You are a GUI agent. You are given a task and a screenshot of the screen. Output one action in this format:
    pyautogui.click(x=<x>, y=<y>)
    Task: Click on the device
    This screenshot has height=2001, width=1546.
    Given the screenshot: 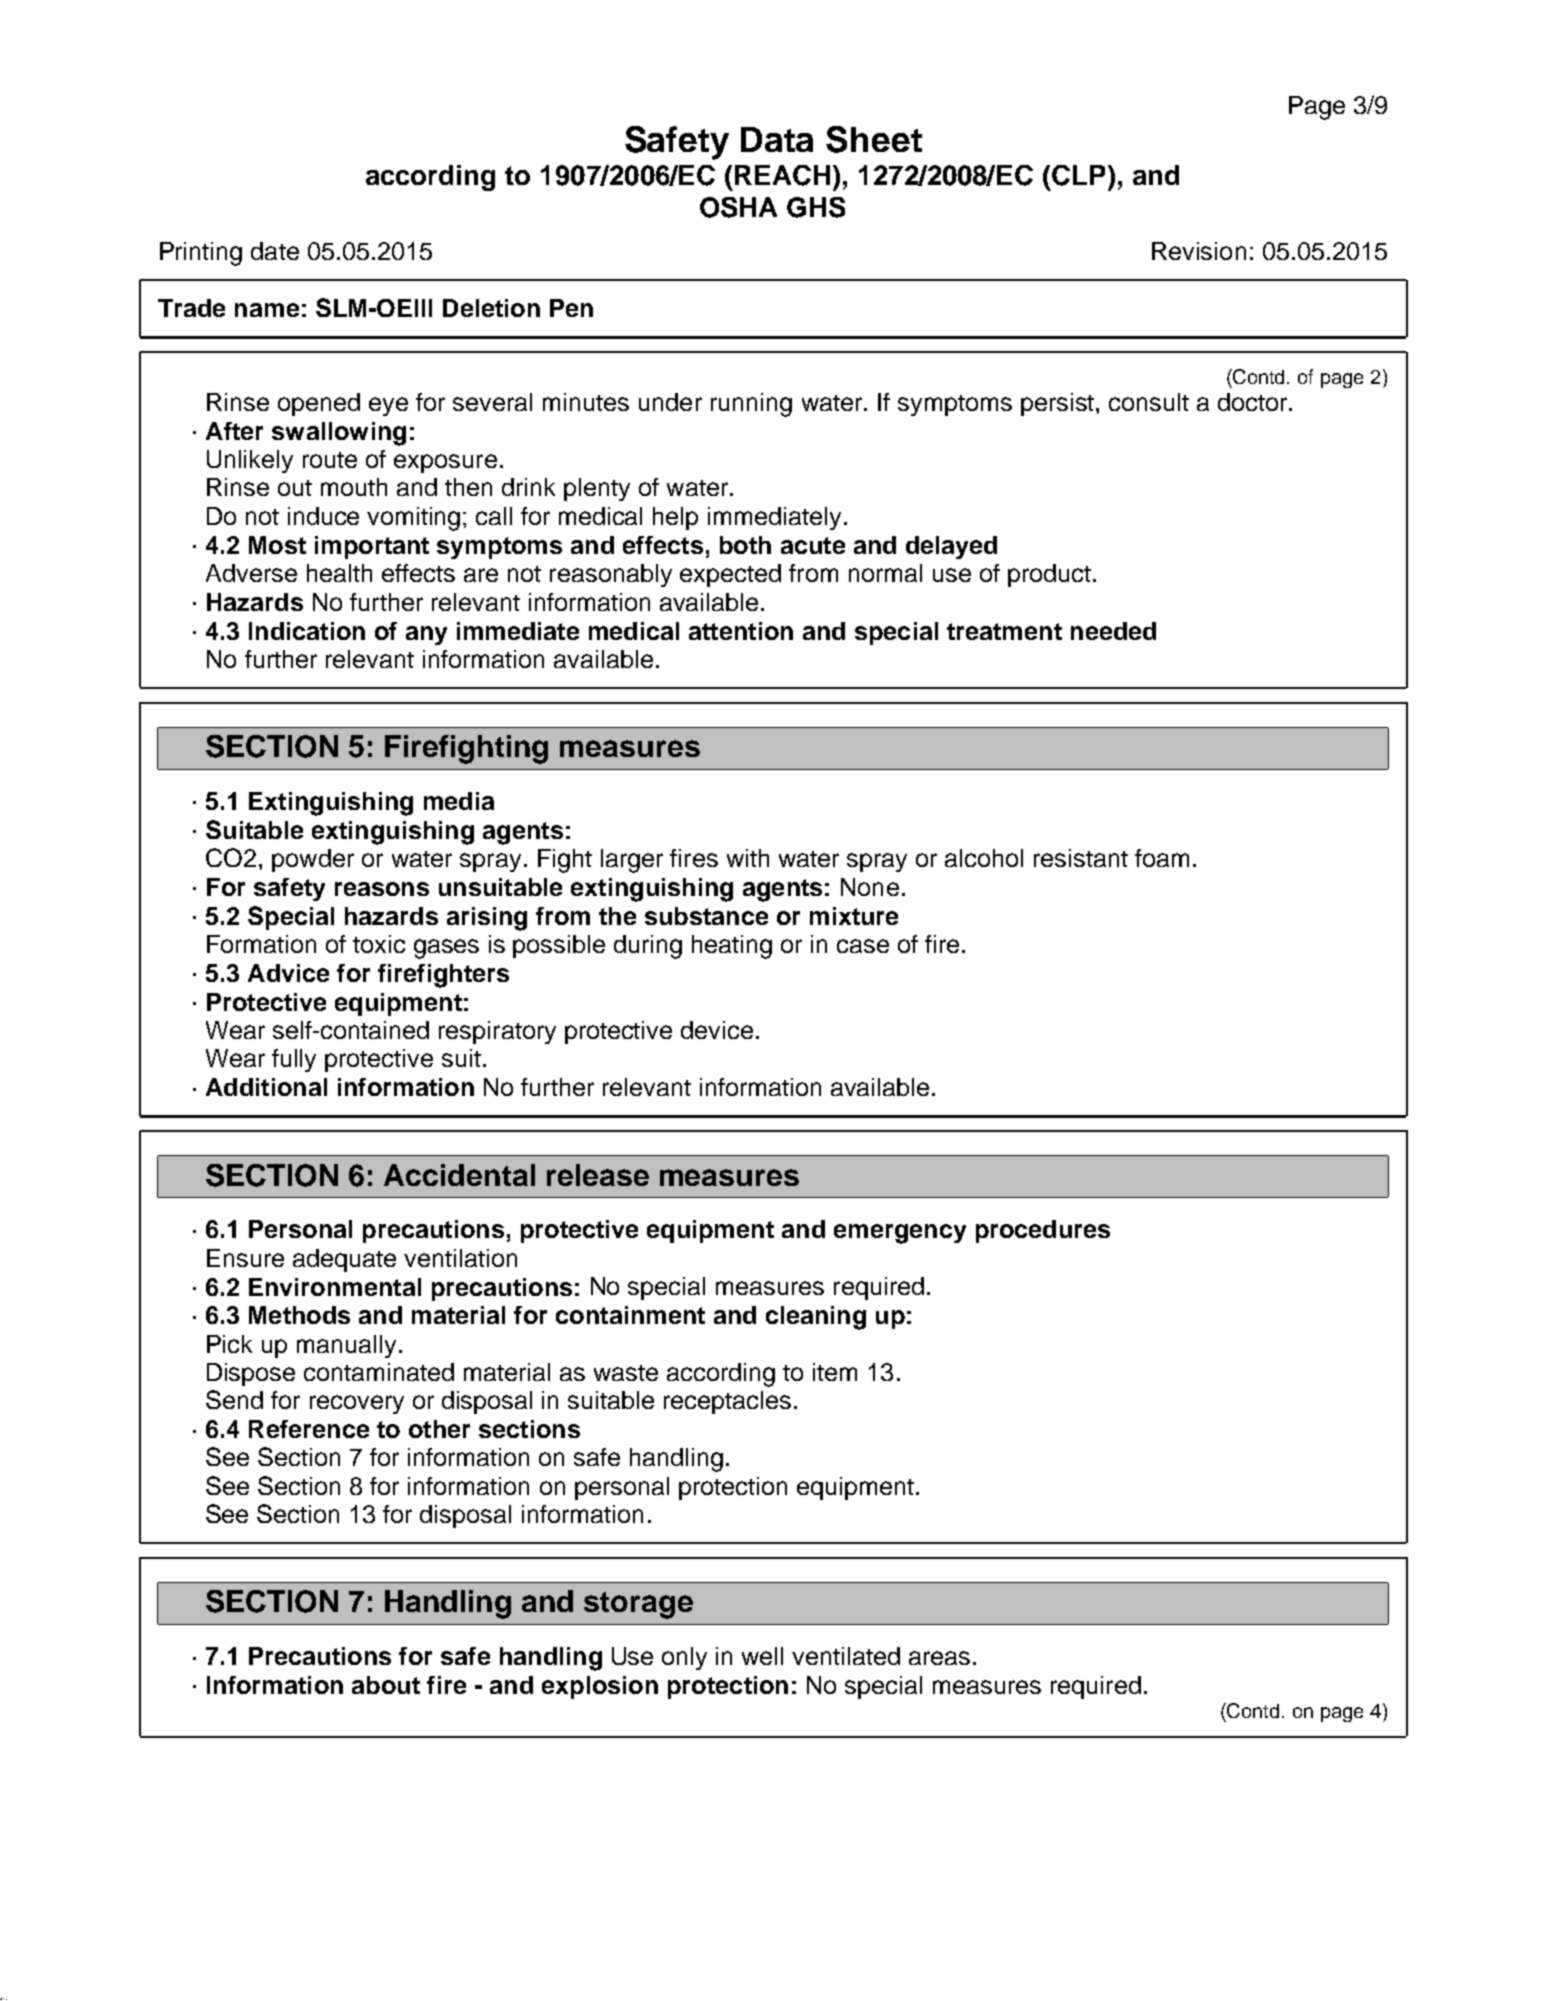 What is the action you would take?
    pyautogui.click(x=717, y=1030)
